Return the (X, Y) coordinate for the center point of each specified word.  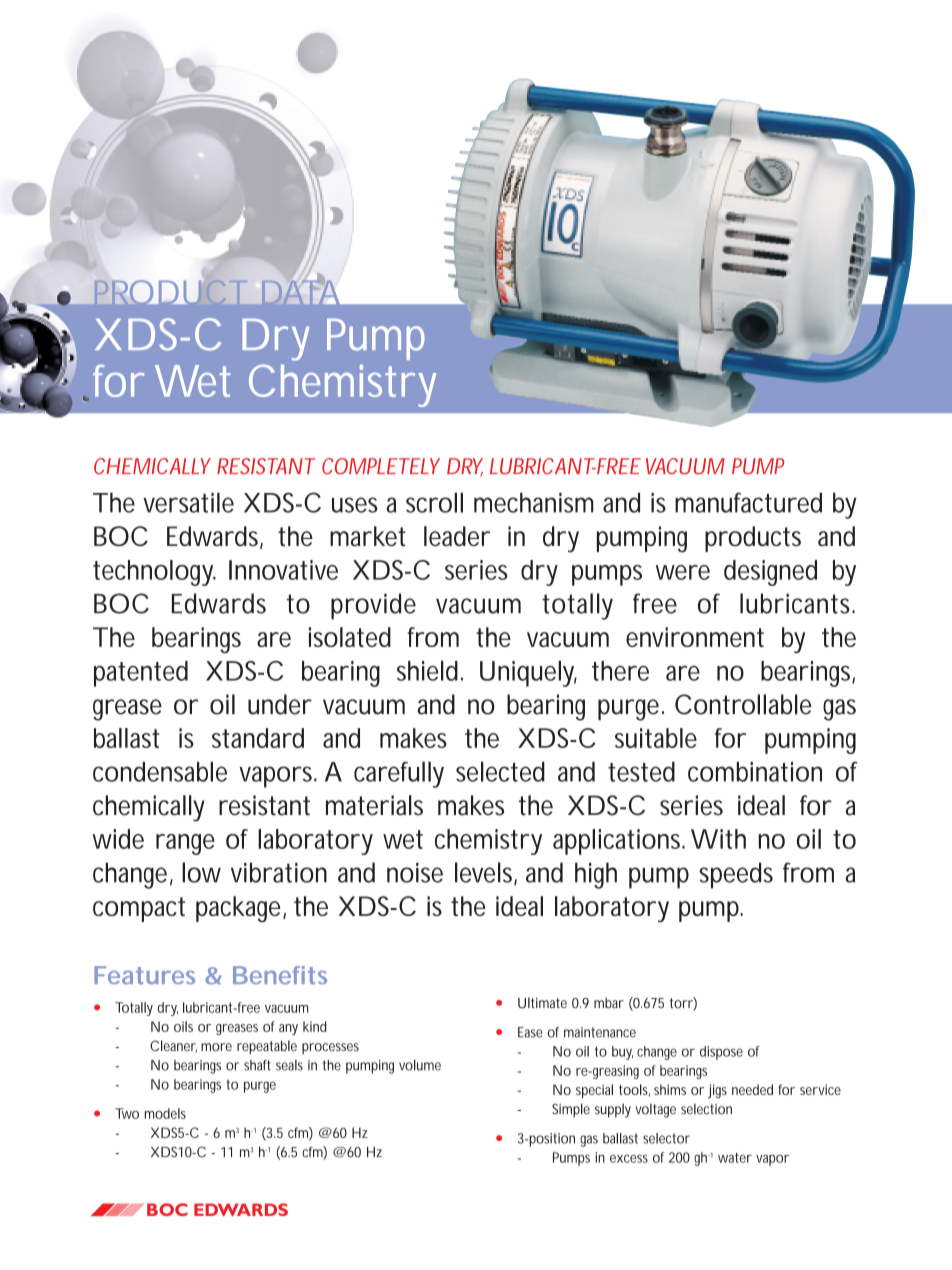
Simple (571, 1110)
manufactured (748, 502)
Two (127, 1113)
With (718, 839)
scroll (434, 502)
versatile (188, 502)
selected (500, 771)
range (185, 844)
